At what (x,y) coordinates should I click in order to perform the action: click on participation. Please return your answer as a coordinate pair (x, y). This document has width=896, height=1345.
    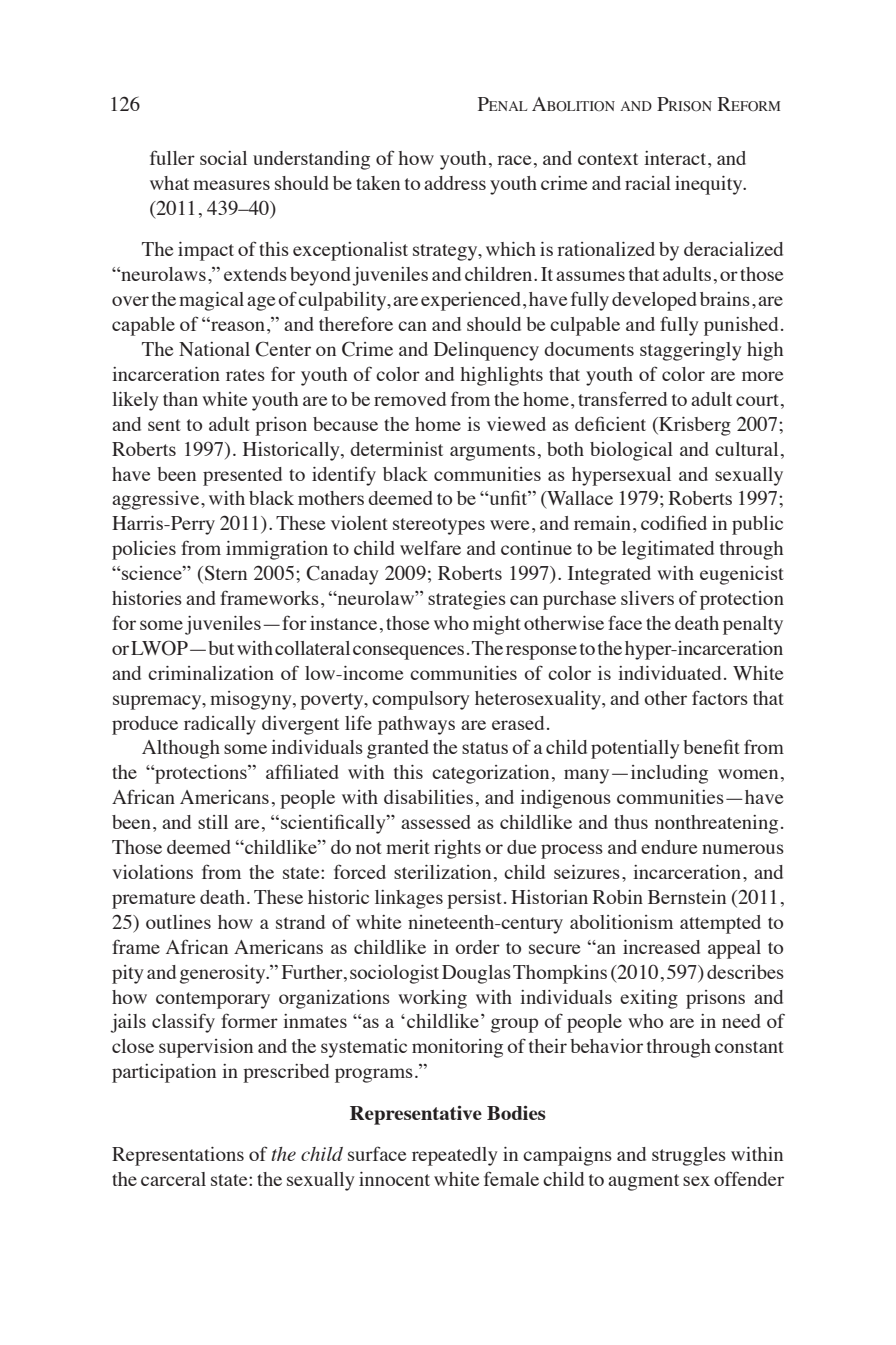
    Looking at the image, I should click on (164, 1073).
